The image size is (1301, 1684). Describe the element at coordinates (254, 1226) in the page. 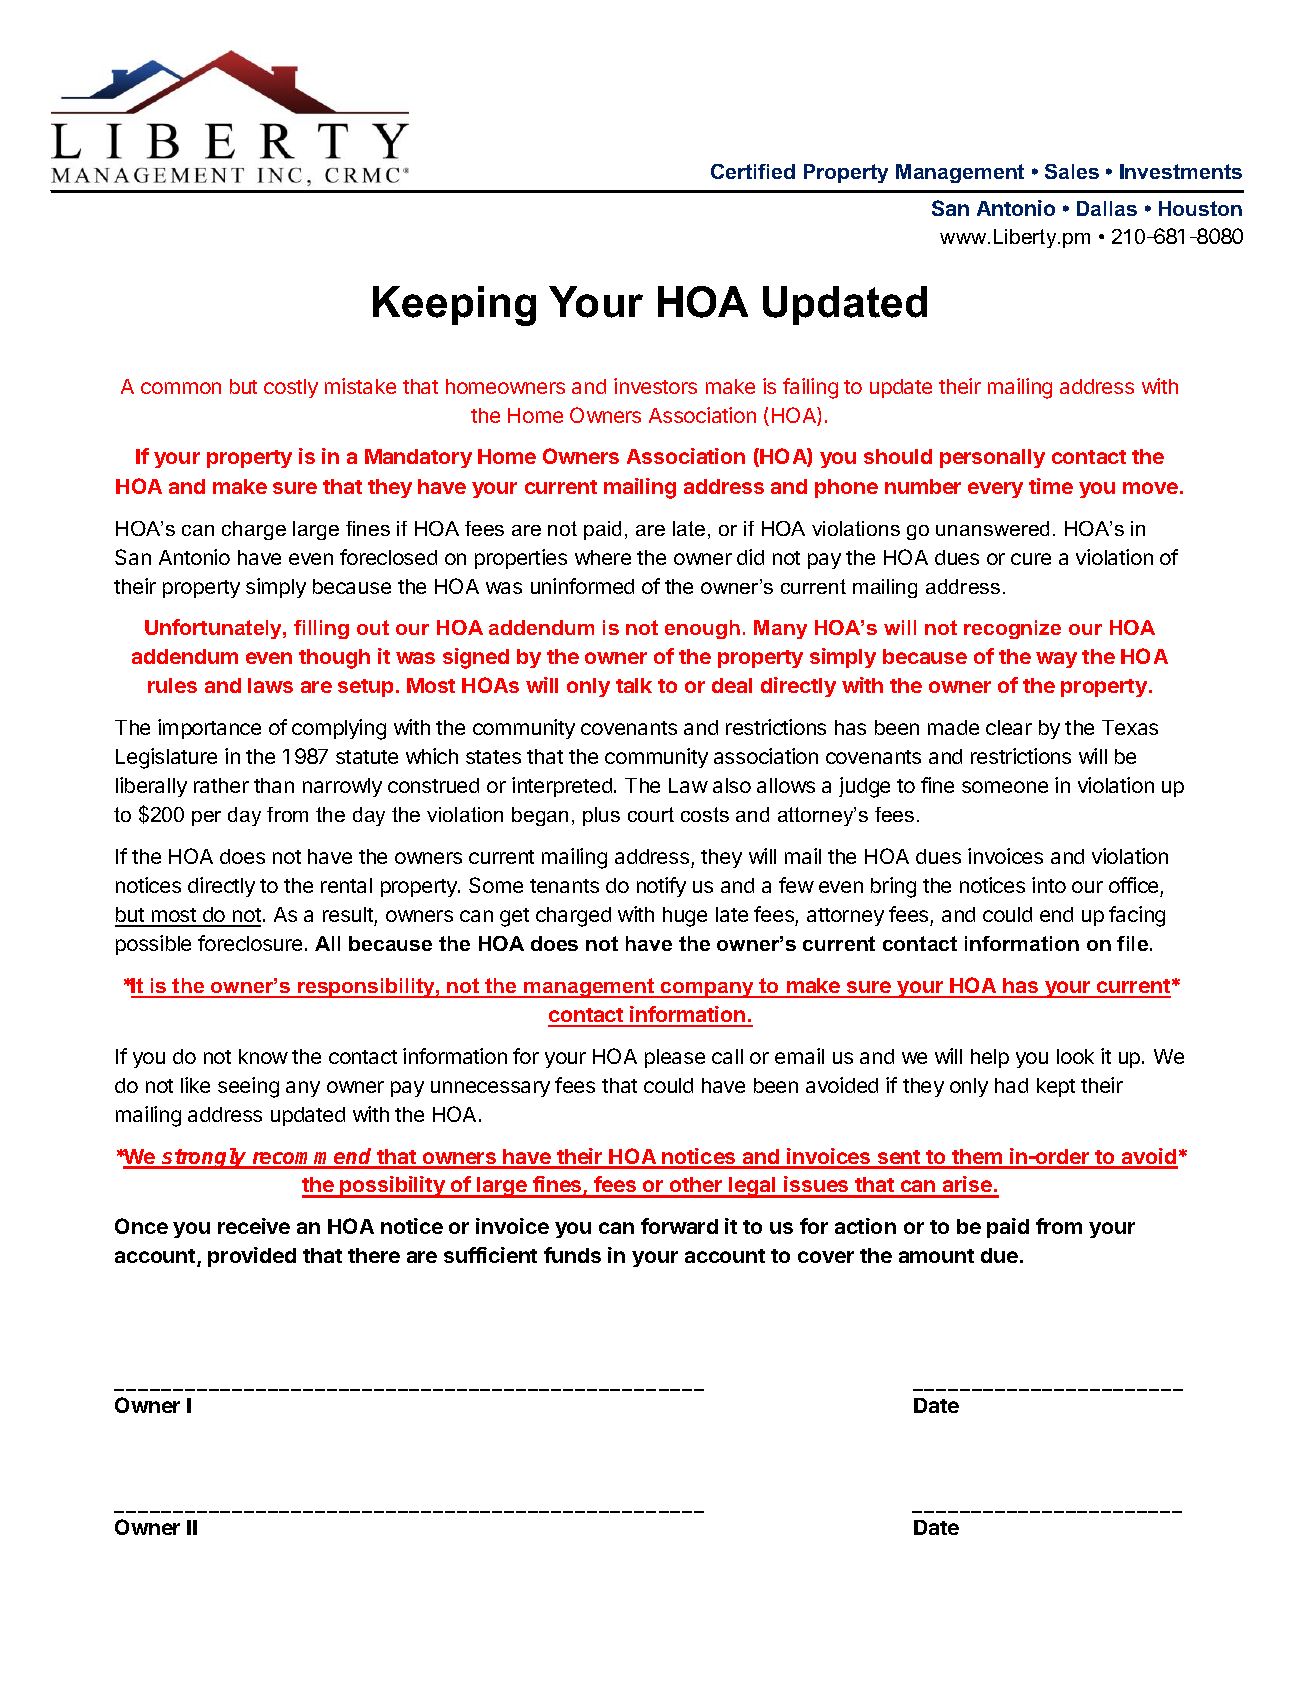

I see `receive` at that location.
